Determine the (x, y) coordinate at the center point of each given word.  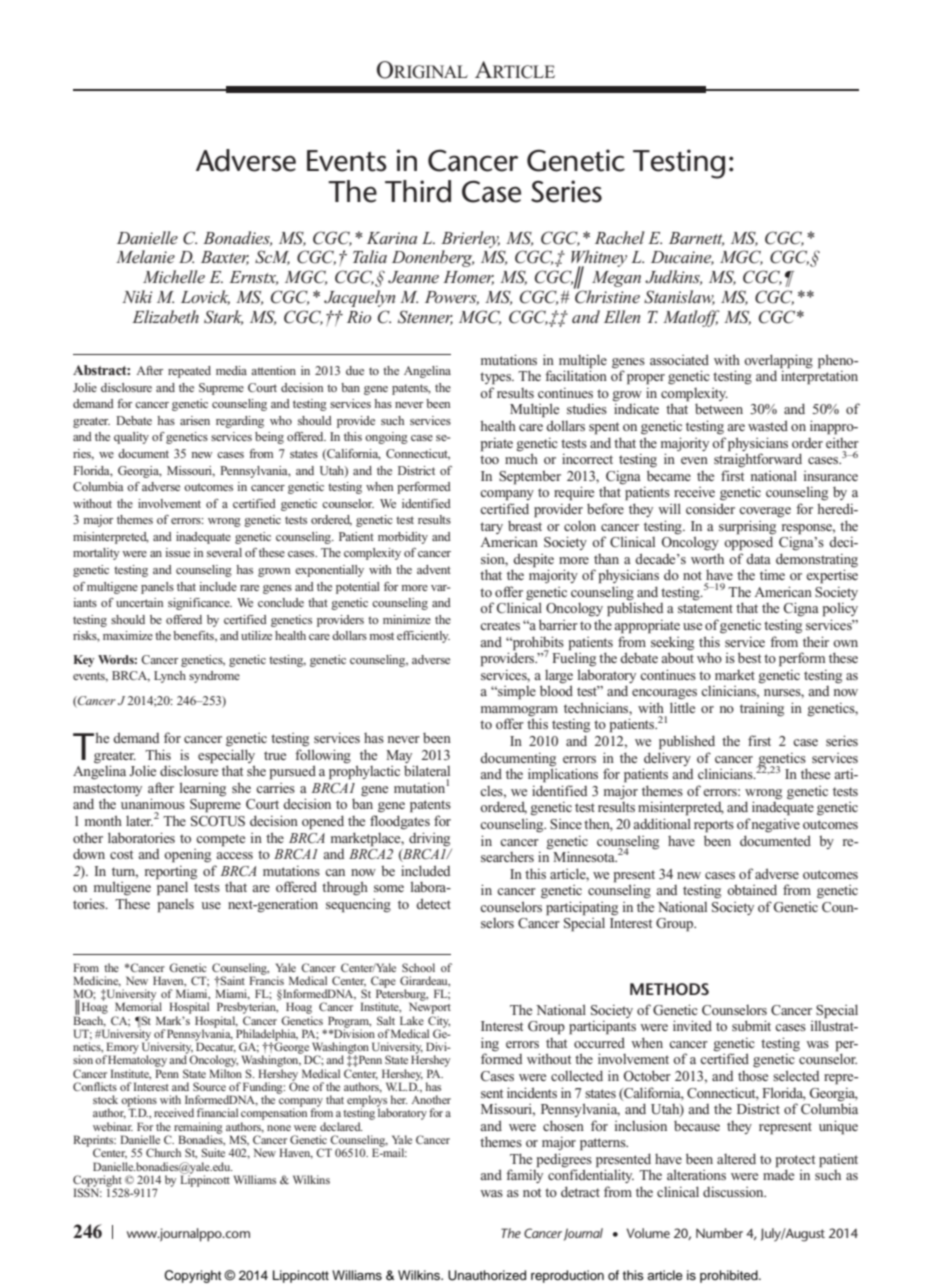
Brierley (470, 239)
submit (751, 1025)
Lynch (170, 677)
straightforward (758, 459)
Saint (231, 980)
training (762, 709)
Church (163, 1152)
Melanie (145, 256)
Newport (430, 1008)
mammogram (519, 712)
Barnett (696, 239)
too (489, 459)
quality (131, 438)
